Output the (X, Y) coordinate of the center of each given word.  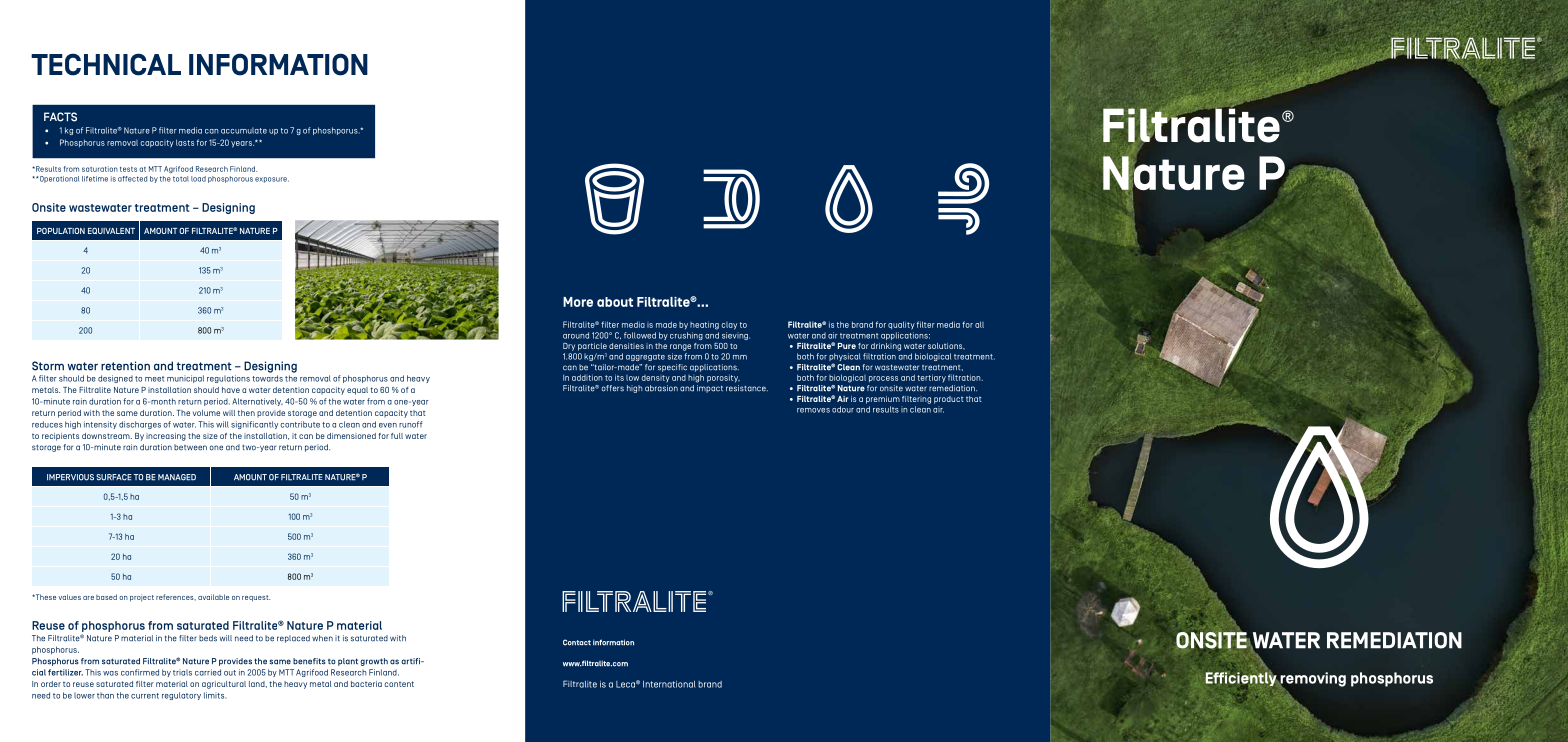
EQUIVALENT (111, 231)
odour (843, 409)
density (656, 379)
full (397, 436)
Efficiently (1242, 680)
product (949, 400)
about (615, 302)
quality (901, 325)
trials (182, 672)
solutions (946, 346)
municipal (185, 379)
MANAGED (177, 477)
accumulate (244, 130)
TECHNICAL (106, 64)
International (669, 684)
